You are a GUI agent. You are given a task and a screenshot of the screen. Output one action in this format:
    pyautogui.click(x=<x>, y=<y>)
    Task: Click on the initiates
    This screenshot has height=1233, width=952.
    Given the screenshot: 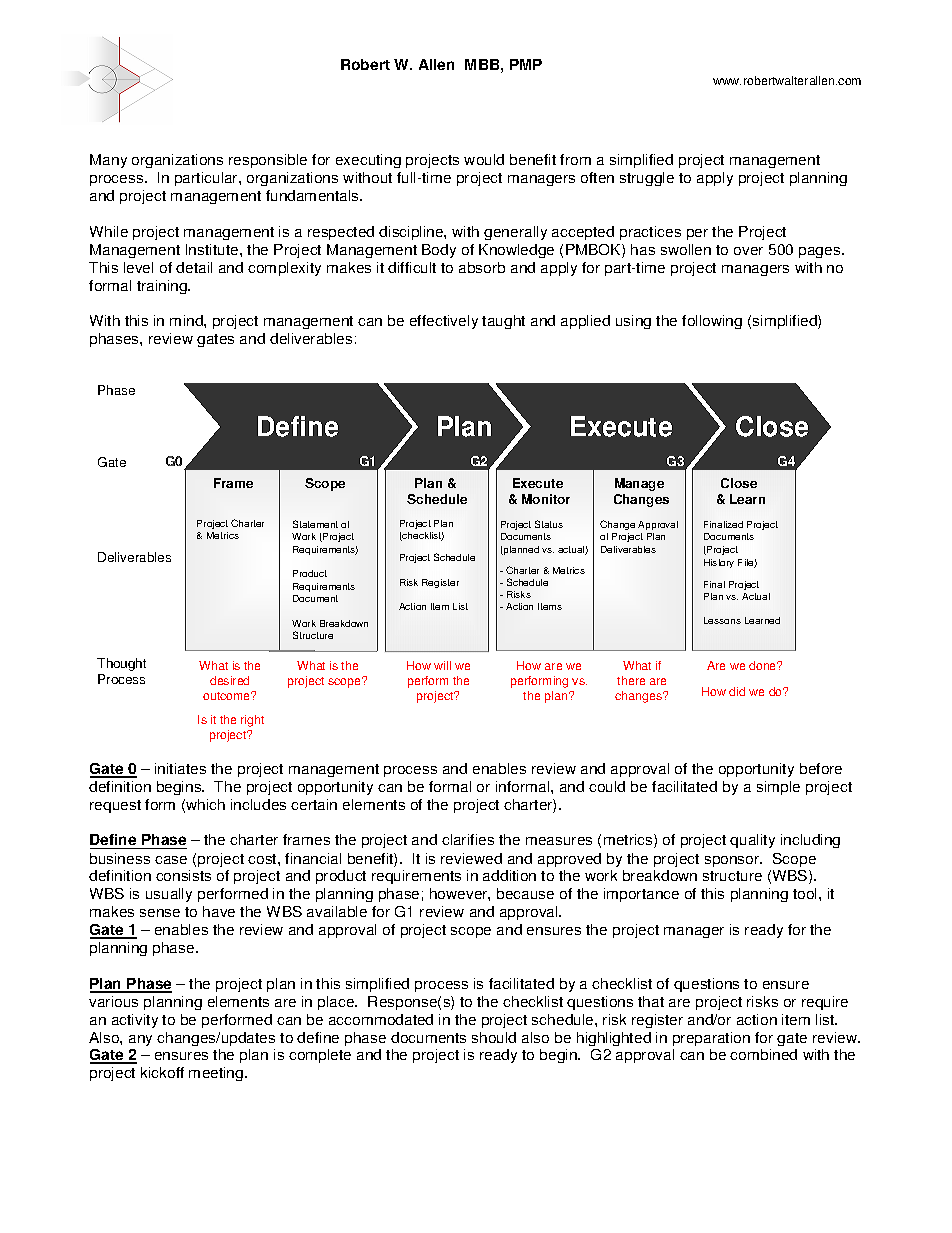 What is the action you would take?
    pyautogui.click(x=180, y=768)
